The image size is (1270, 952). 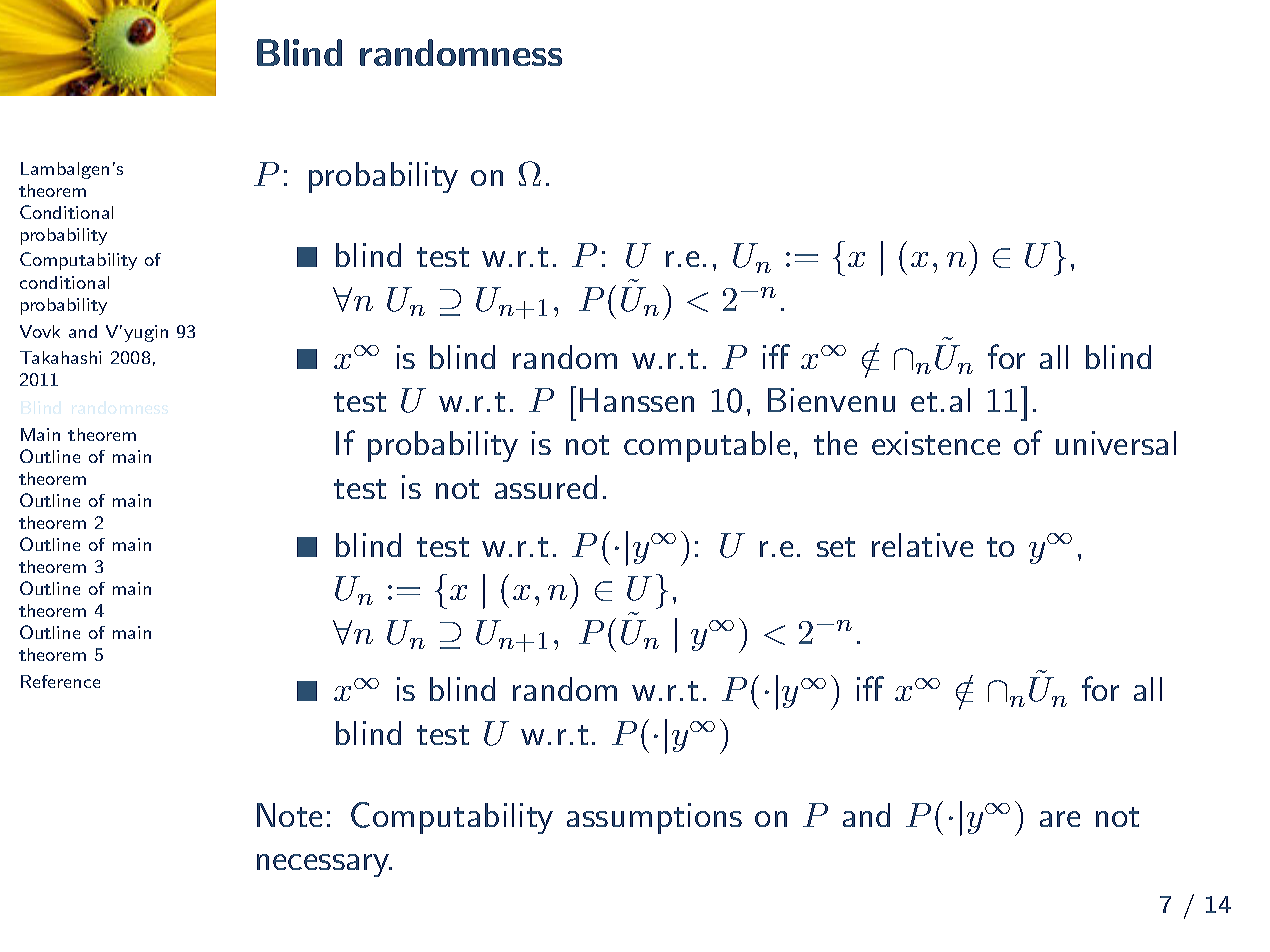 I want to click on Takahashi, so click(x=60, y=357).
